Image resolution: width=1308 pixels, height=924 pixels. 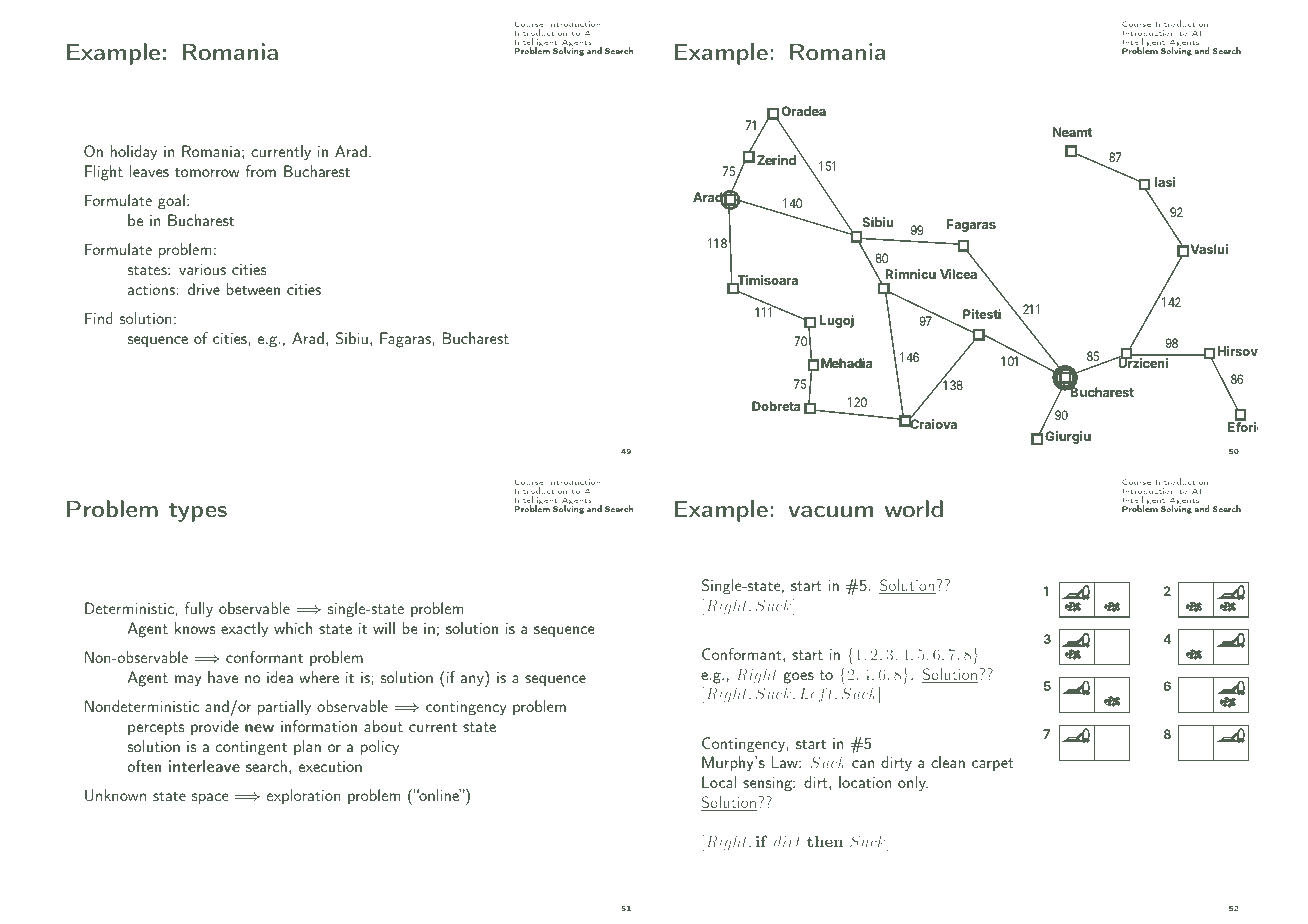 What do you see at coordinates (813, 694) in the page?
I see `Lef` at bounding box center [813, 694].
